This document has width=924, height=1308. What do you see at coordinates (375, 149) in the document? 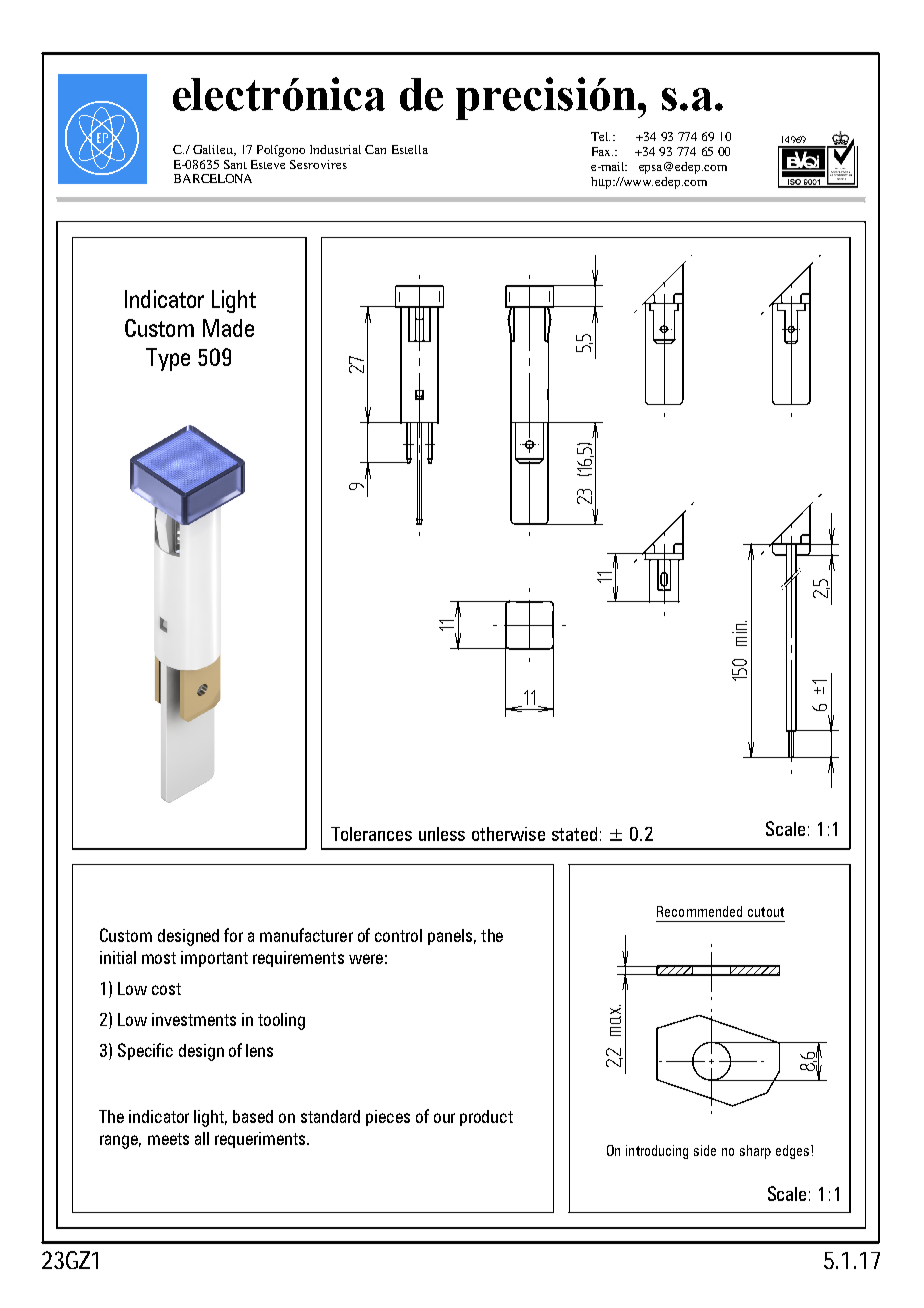
I see `Can` at bounding box center [375, 149].
